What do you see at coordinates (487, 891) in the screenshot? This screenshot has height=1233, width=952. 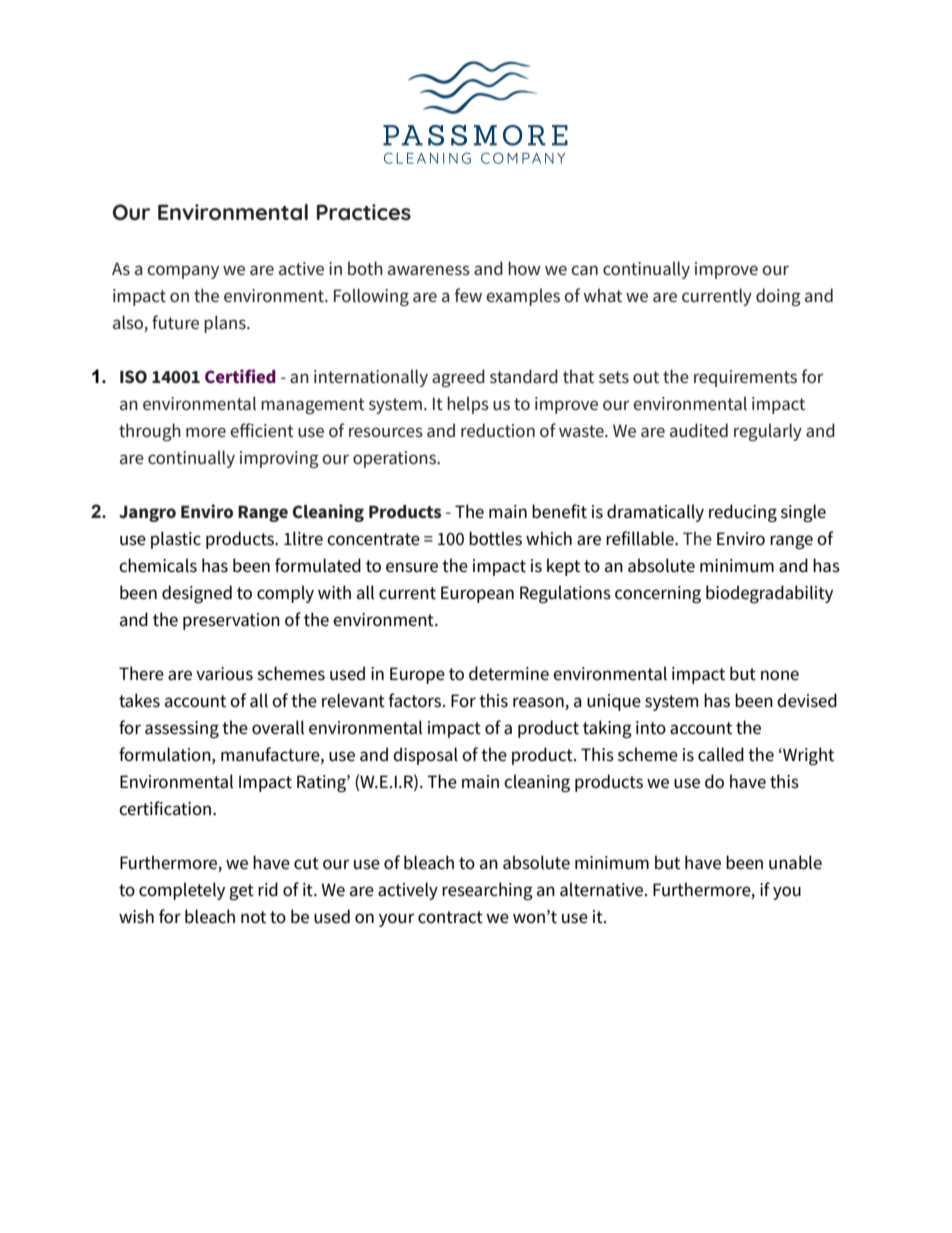 I see `researching` at bounding box center [487, 891].
